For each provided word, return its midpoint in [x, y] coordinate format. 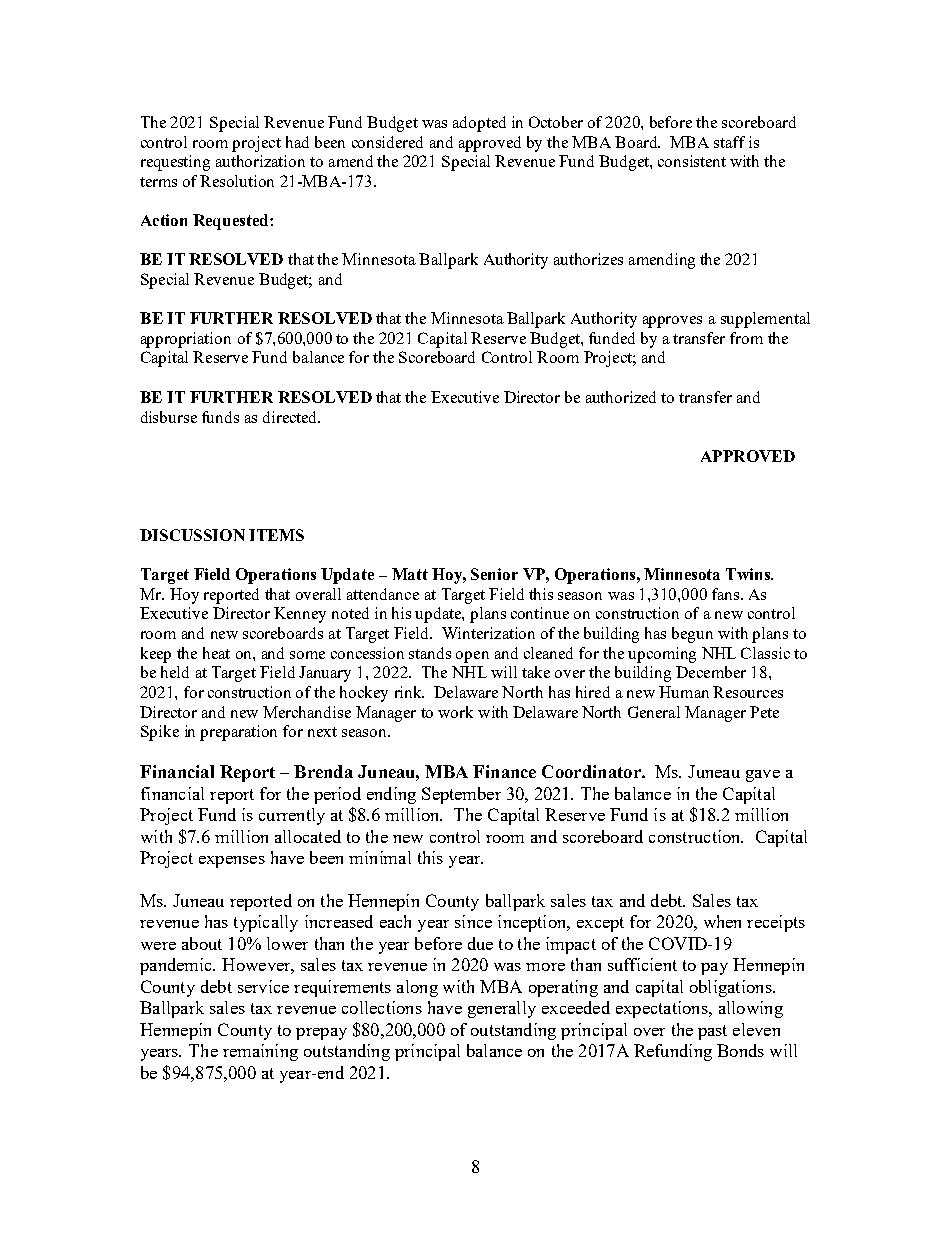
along [417, 988]
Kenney [300, 615]
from [746, 338]
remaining [260, 1052]
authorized [621, 397]
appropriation [186, 340]
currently [292, 816]
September [461, 795]
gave [763, 776]
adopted [479, 124]
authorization [260, 161]
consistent [692, 161]
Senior [494, 574]
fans [725, 594]
